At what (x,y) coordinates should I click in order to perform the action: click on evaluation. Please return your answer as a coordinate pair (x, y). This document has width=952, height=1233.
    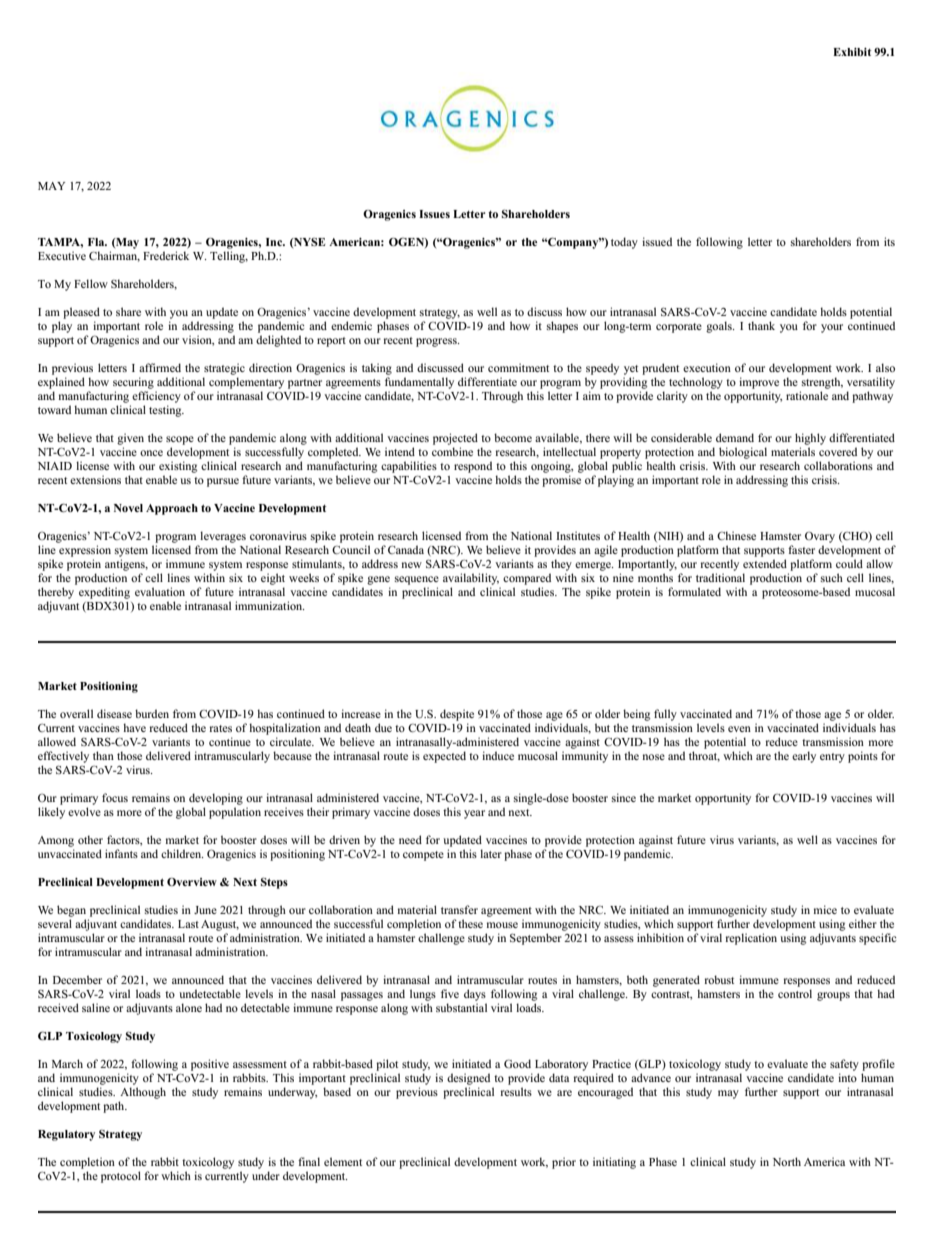
    Looking at the image, I should click on (160, 591).
